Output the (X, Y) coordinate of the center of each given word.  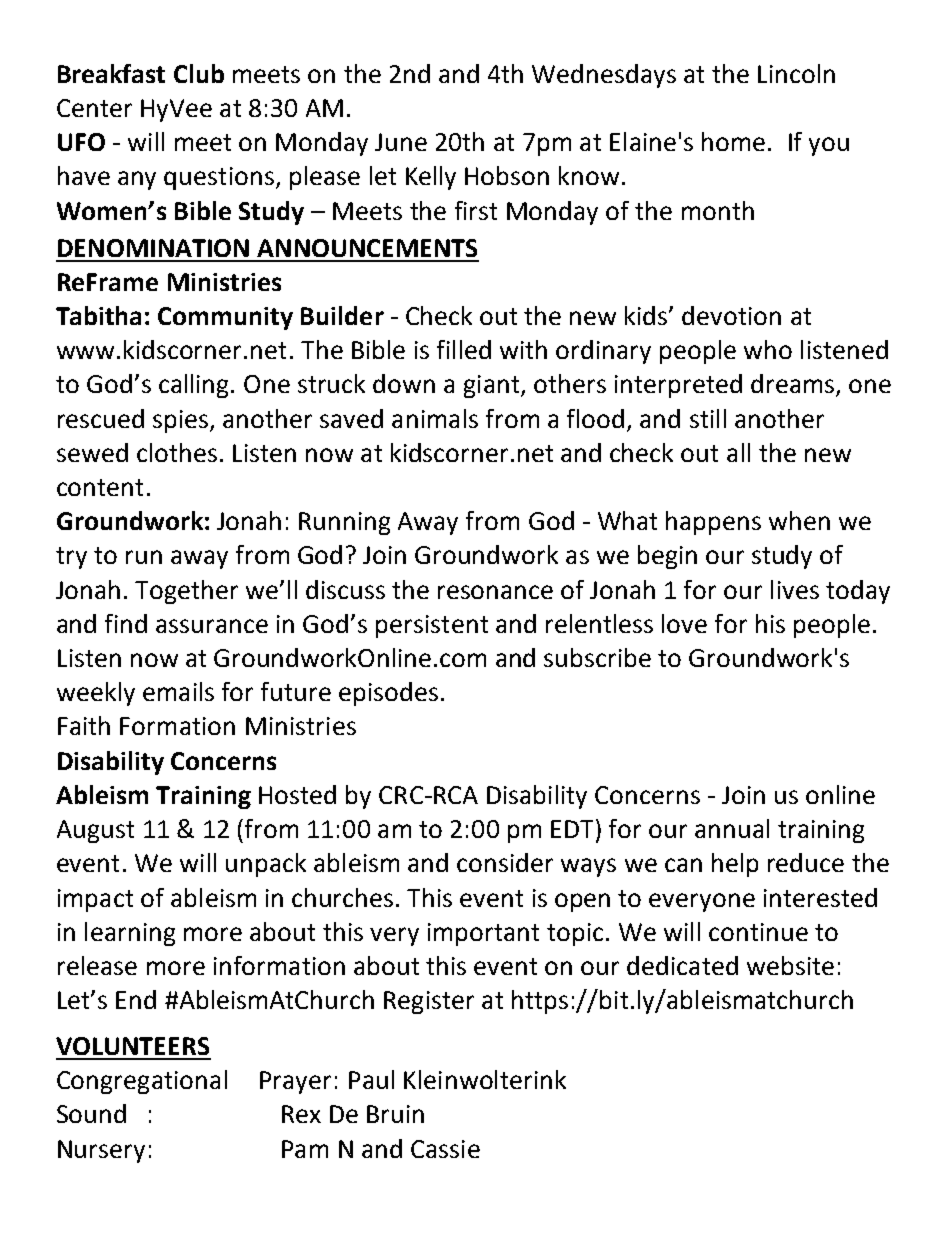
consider (505, 862)
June (401, 142)
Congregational (142, 1082)
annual (732, 828)
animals (435, 418)
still (708, 418)
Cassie (445, 1149)
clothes (177, 452)
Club (199, 73)
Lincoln (796, 73)
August (95, 831)
